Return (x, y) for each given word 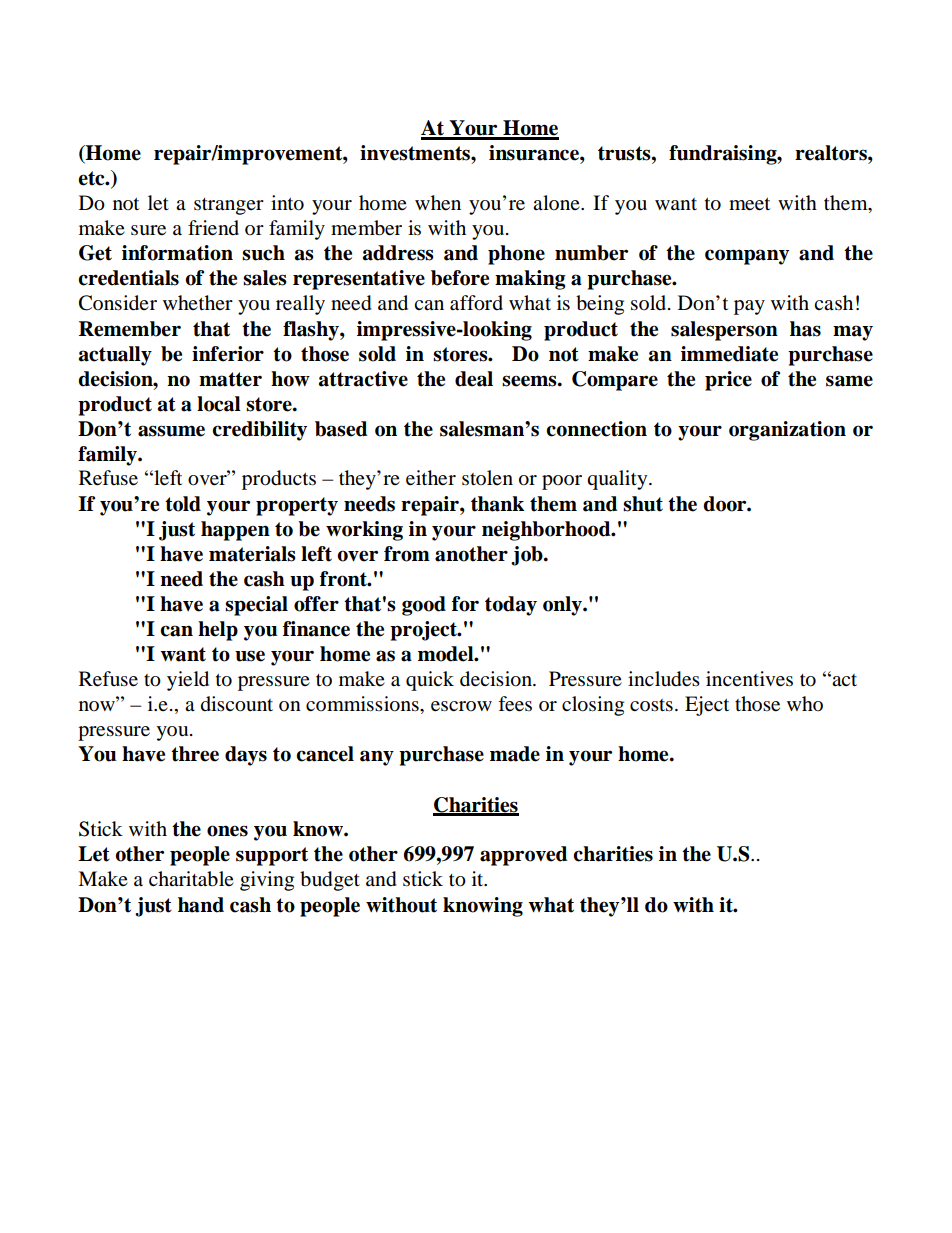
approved (523, 856)
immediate (729, 354)
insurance (535, 153)
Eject (707, 706)
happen (235, 531)
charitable (191, 879)
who (805, 703)
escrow (461, 706)
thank (497, 504)
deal (474, 379)
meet (749, 204)
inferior (228, 354)
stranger (229, 206)
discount (237, 704)
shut (643, 504)
